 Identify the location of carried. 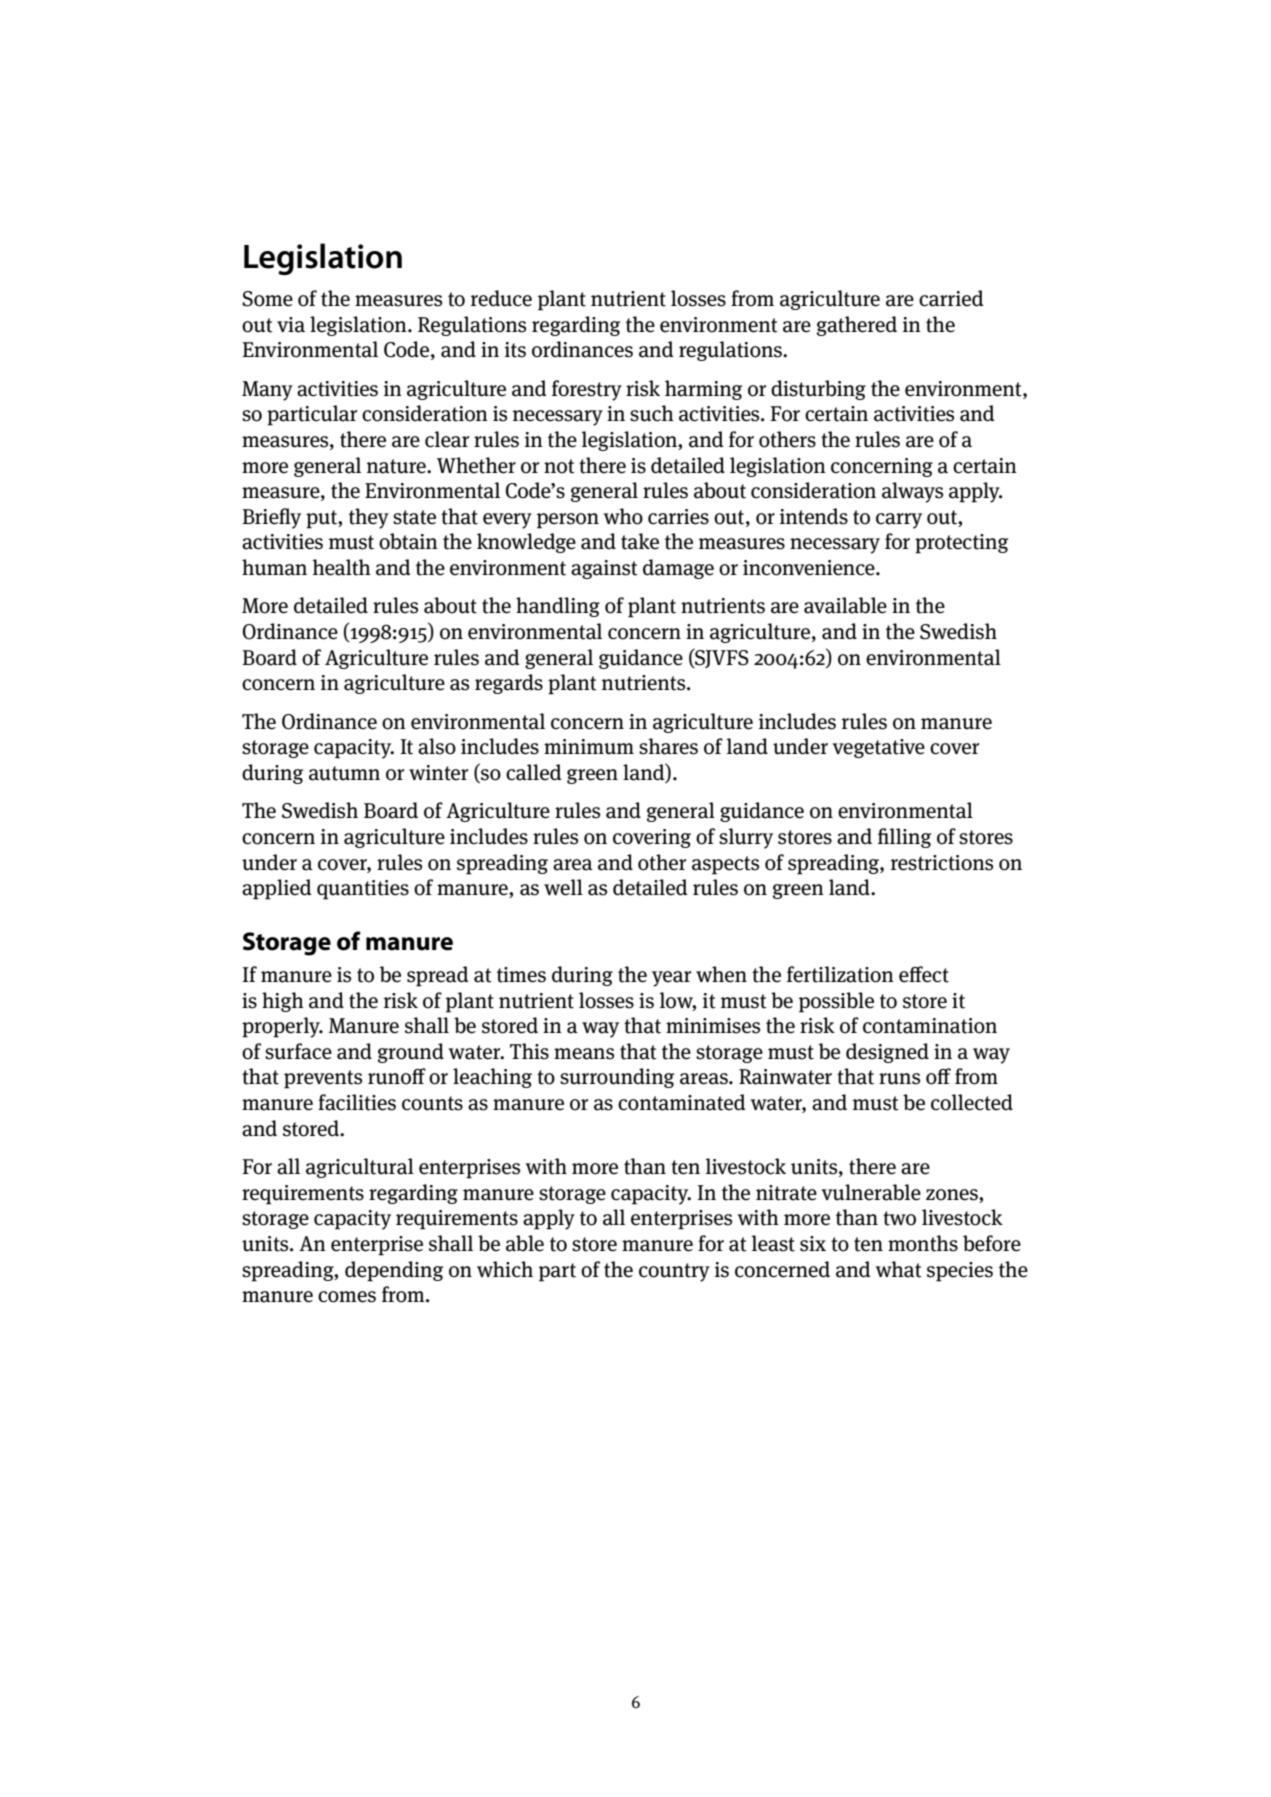
(951, 298).
